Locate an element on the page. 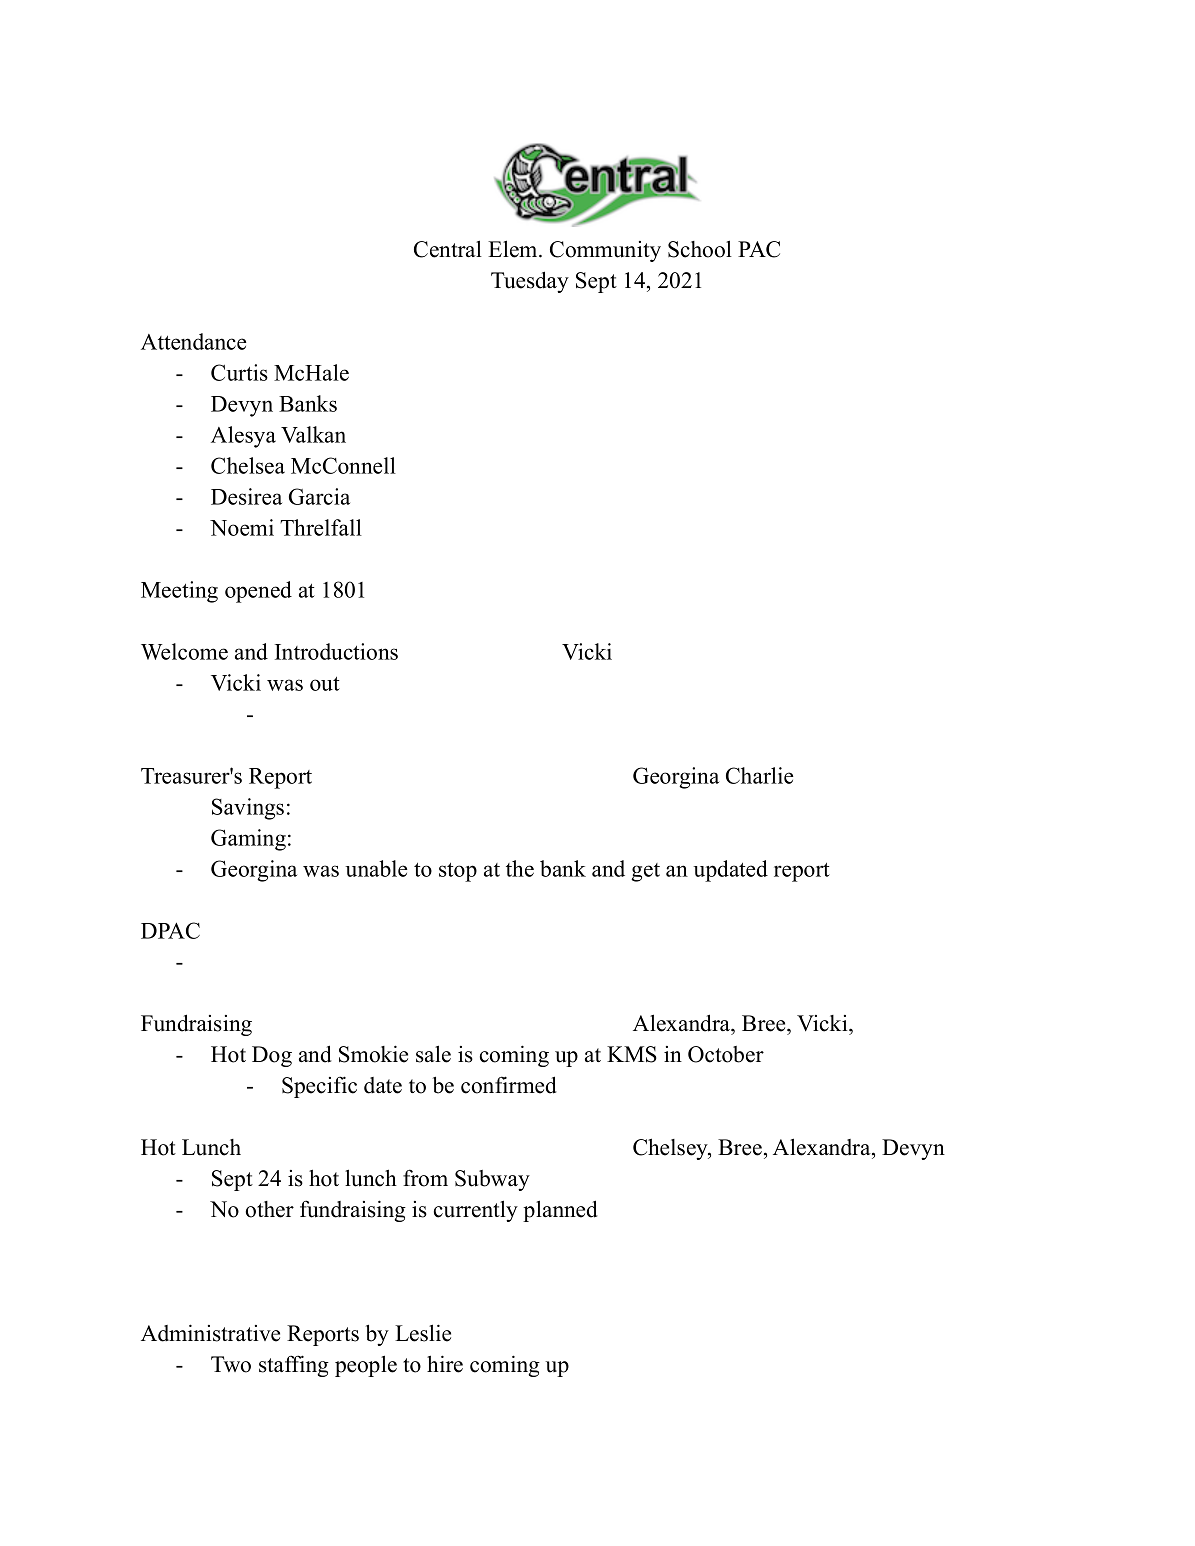  stop is located at coordinates (458, 872).
